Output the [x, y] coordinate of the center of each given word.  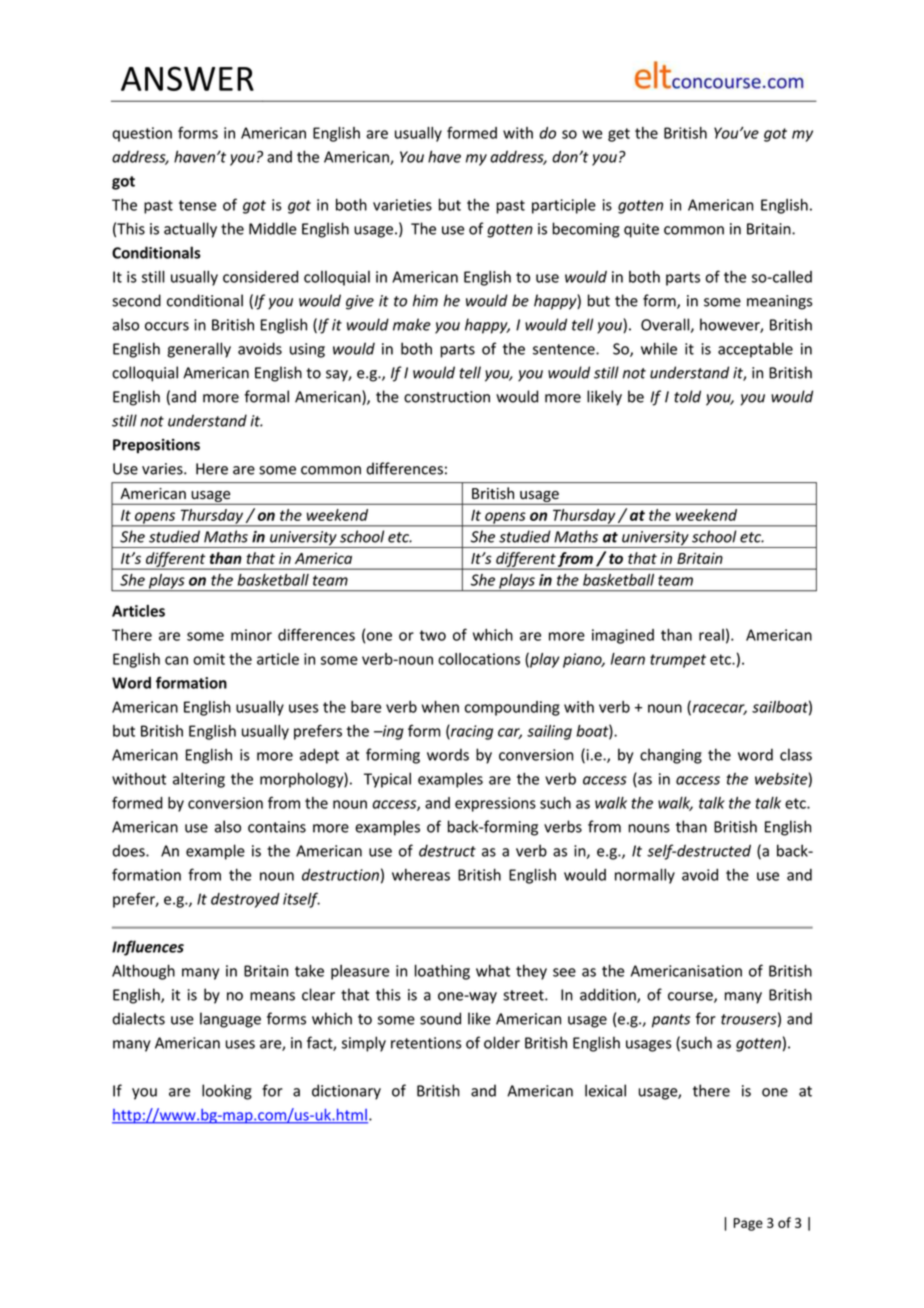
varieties [402, 205]
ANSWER [187, 78]
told [687, 396]
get [619, 135]
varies [163, 469]
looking [227, 1092]
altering [199, 780]
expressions [495, 804]
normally [645, 876]
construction [447, 397]
